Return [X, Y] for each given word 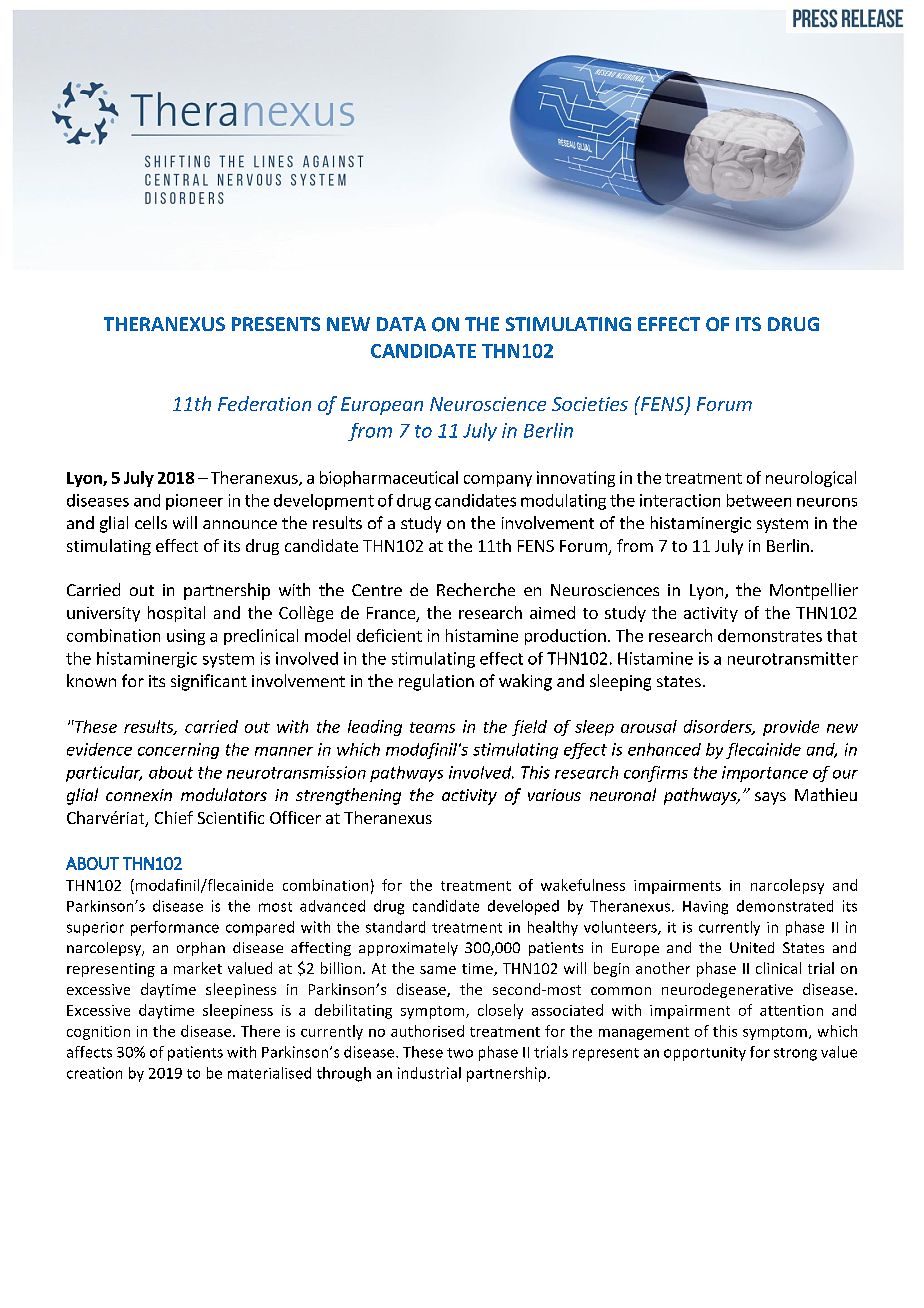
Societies [590, 404]
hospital [176, 614]
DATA [401, 324]
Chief [174, 817]
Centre [377, 590]
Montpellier [814, 591]
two [460, 1053]
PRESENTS [276, 324]
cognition [98, 1033]
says [770, 798]
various [554, 795]
